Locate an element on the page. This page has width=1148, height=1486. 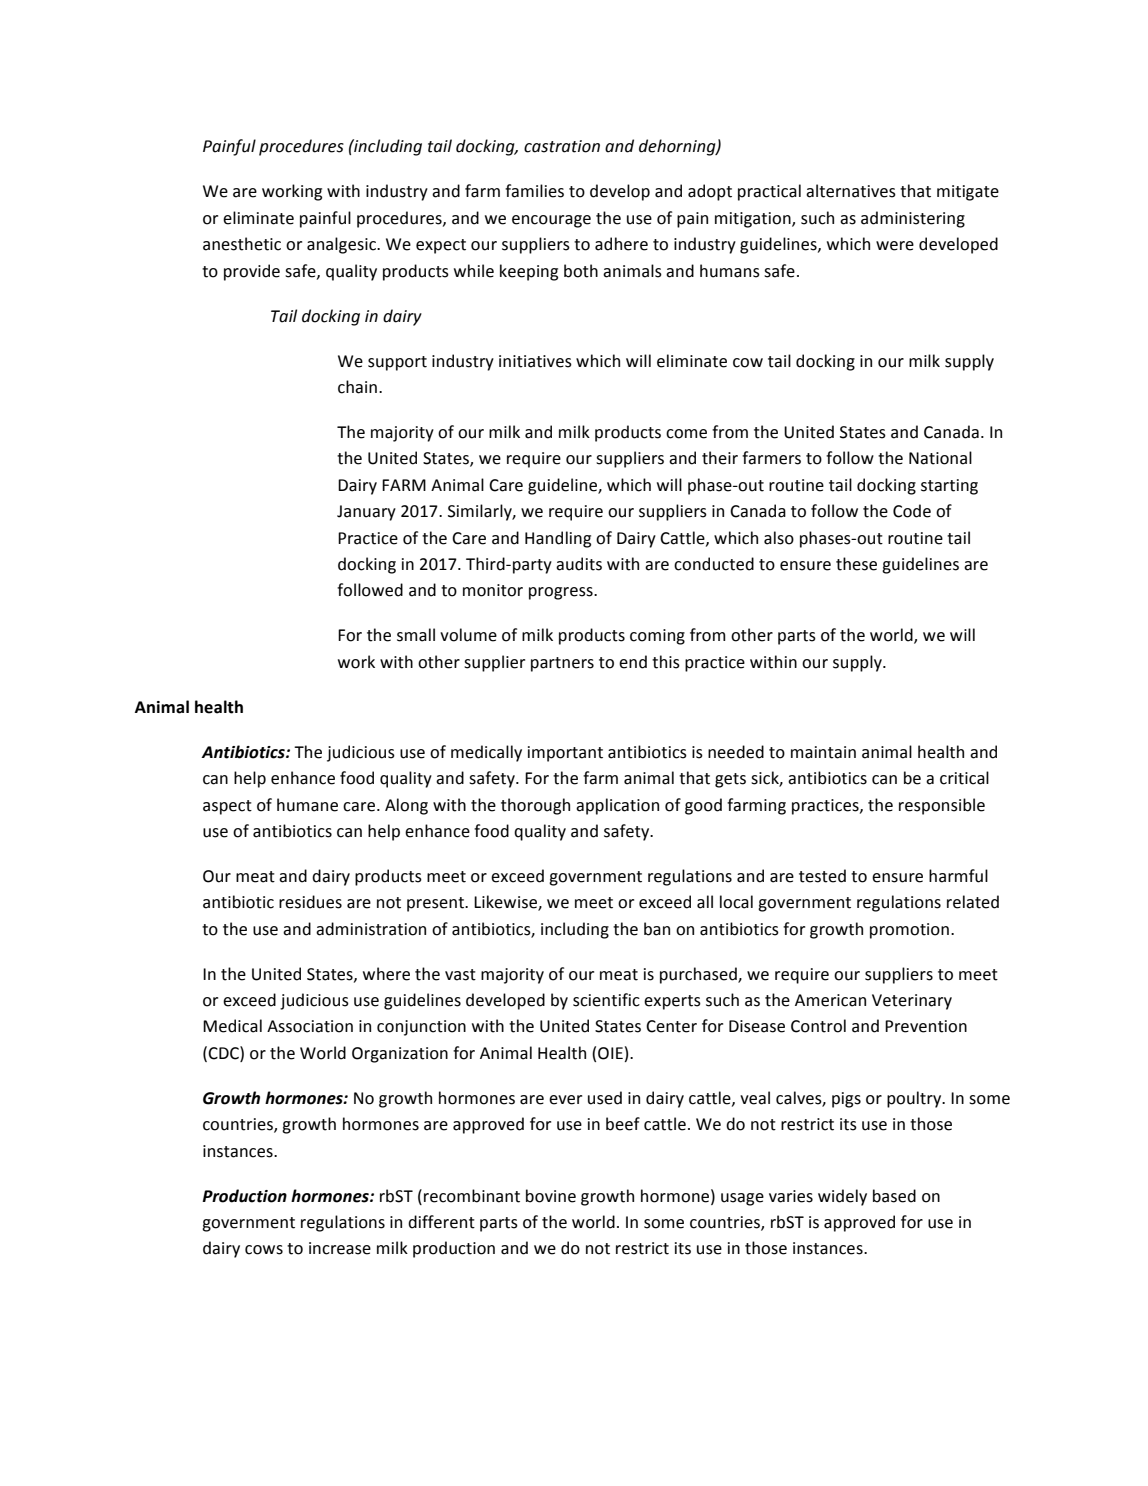
increase is located at coordinates (340, 1248).
